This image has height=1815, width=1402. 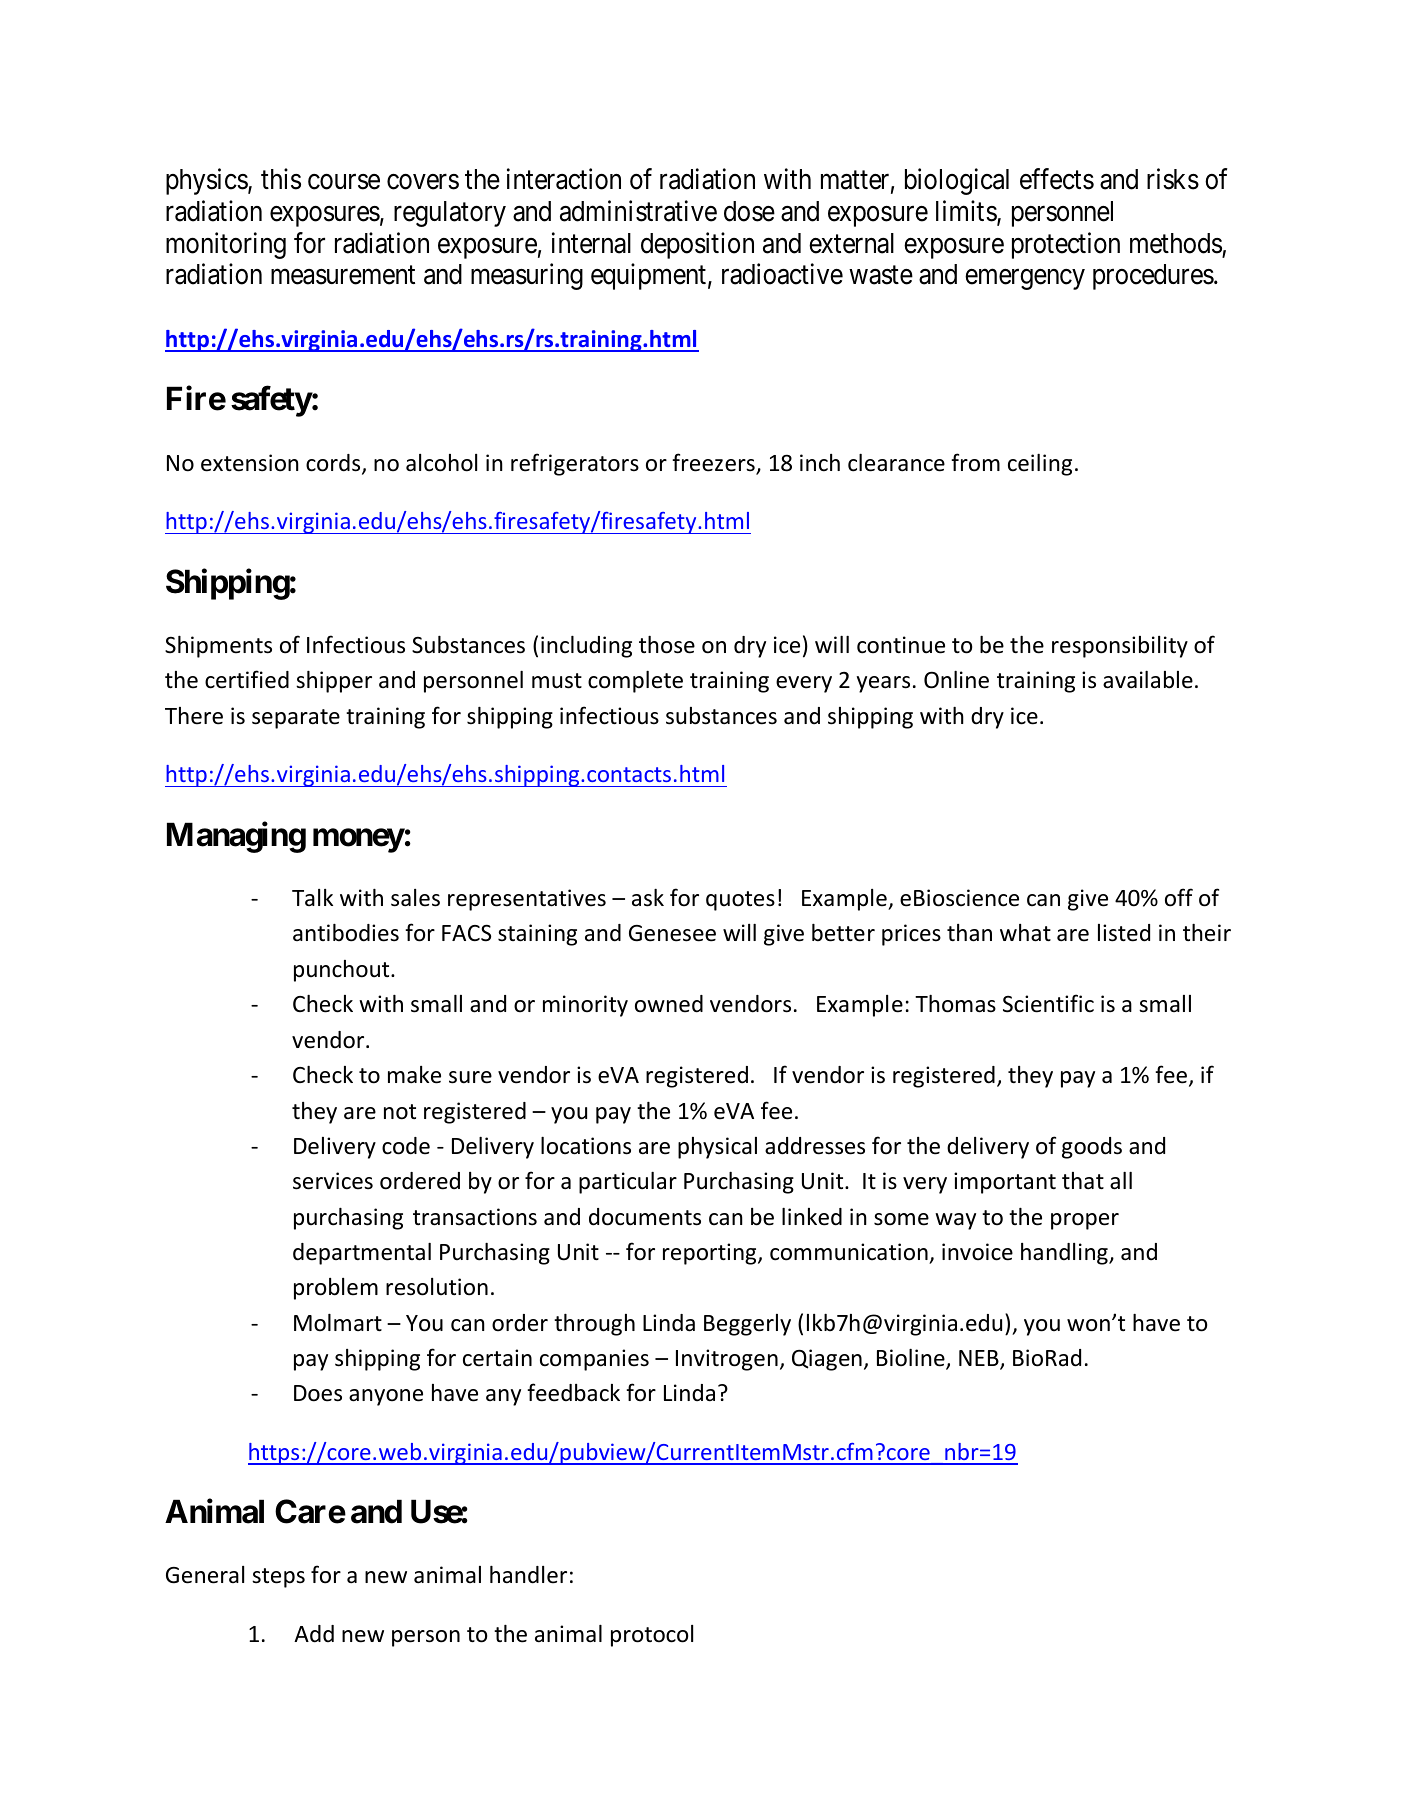 I want to click on protection, so click(x=1066, y=245).
